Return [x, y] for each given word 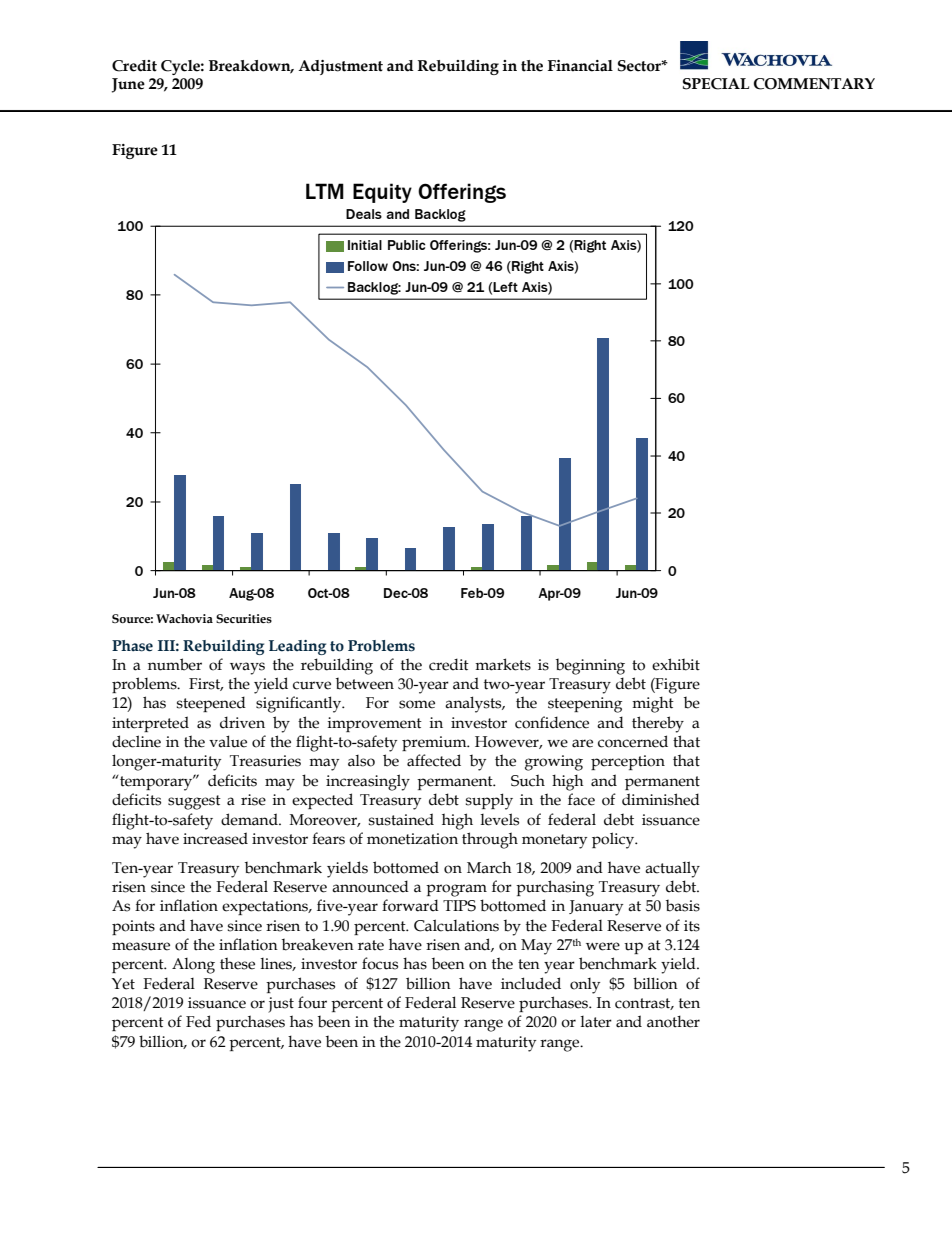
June [128, 85]
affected [434, 760]
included [531, 983]
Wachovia [184, 618]
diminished [661, 799]
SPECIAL [716, 84]
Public [407, 245]
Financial [580, 66]
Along [193, 966]
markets [503, 664]
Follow [368, 266]
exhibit [676, 664]
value [228, 741]
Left [505, 287]
